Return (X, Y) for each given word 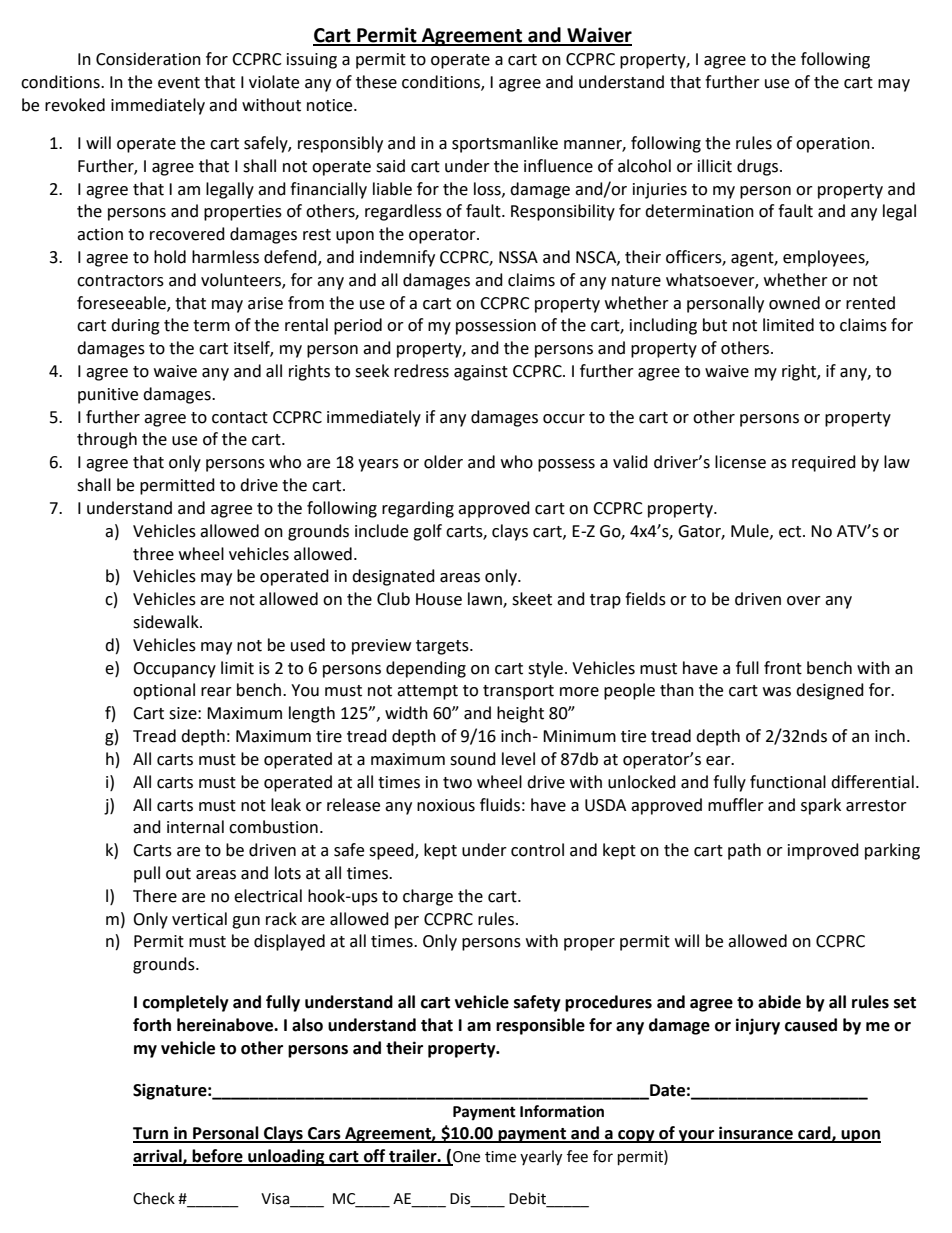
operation (833, 145)
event (179, 83)
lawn (486, 600)
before (218, 1157)
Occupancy (174, 670)
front (783, 668)
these (376, 82)
